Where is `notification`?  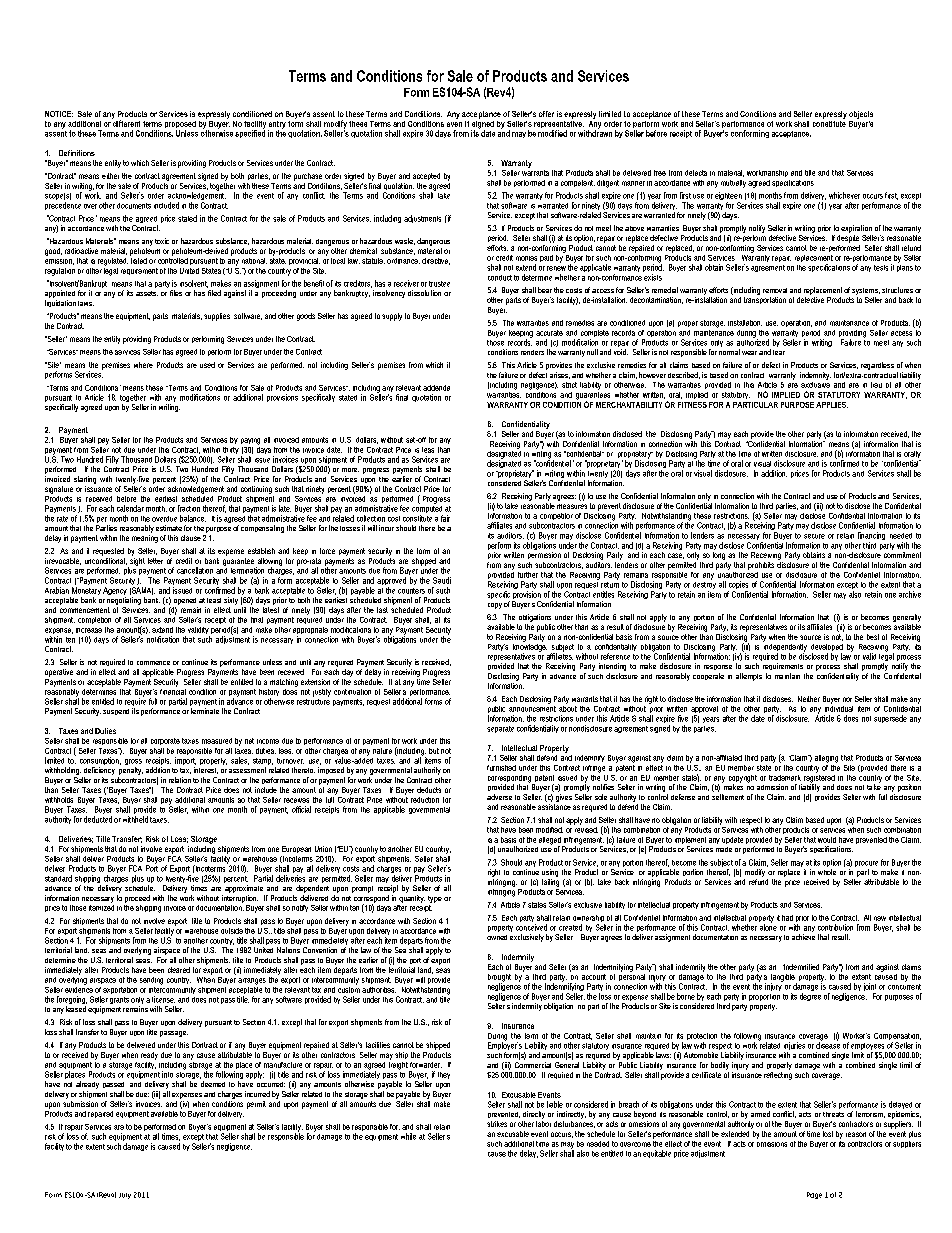
notification is located at coordinates (163, 639).
